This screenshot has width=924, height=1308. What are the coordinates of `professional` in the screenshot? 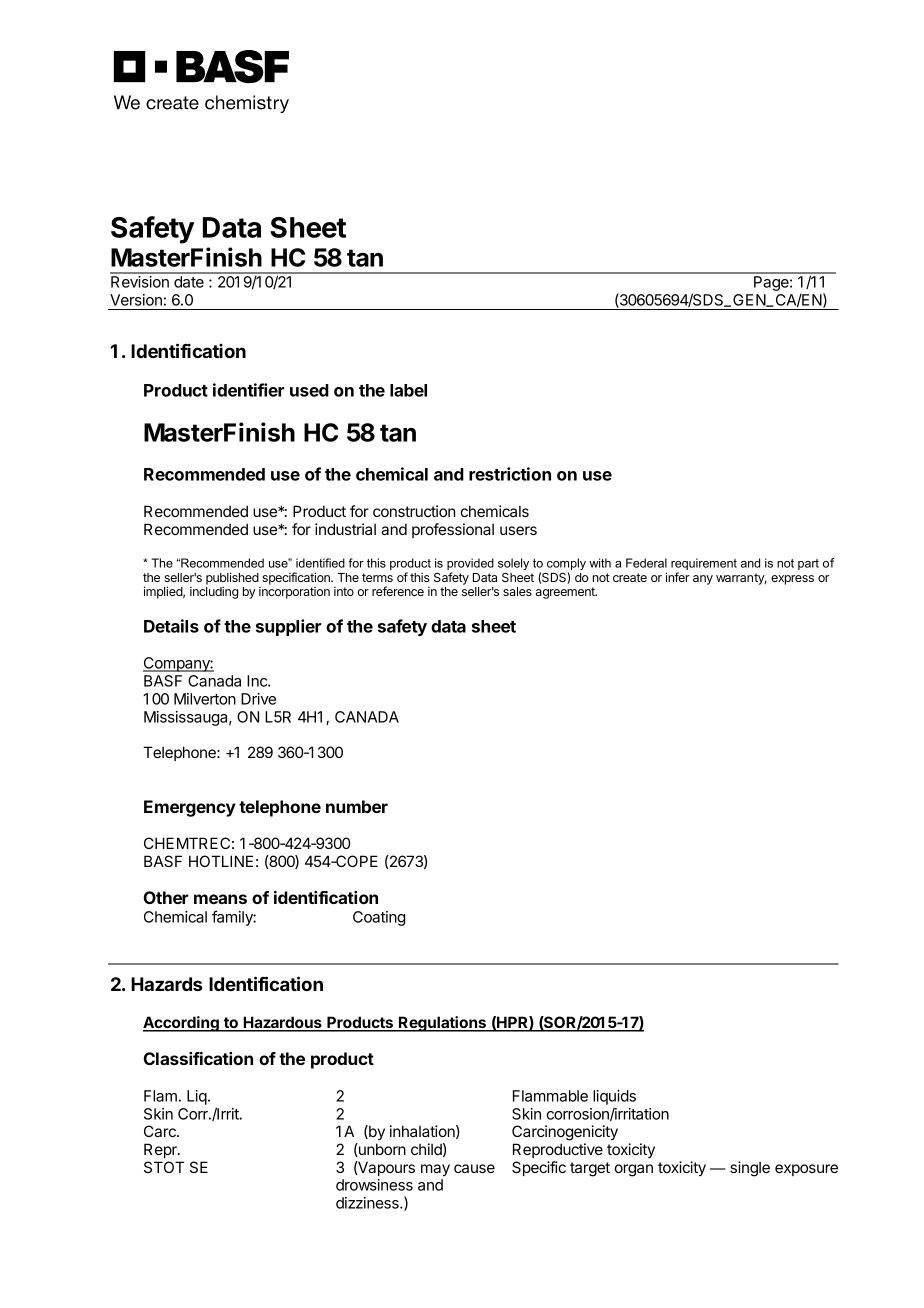 It's located at (453, 530).
